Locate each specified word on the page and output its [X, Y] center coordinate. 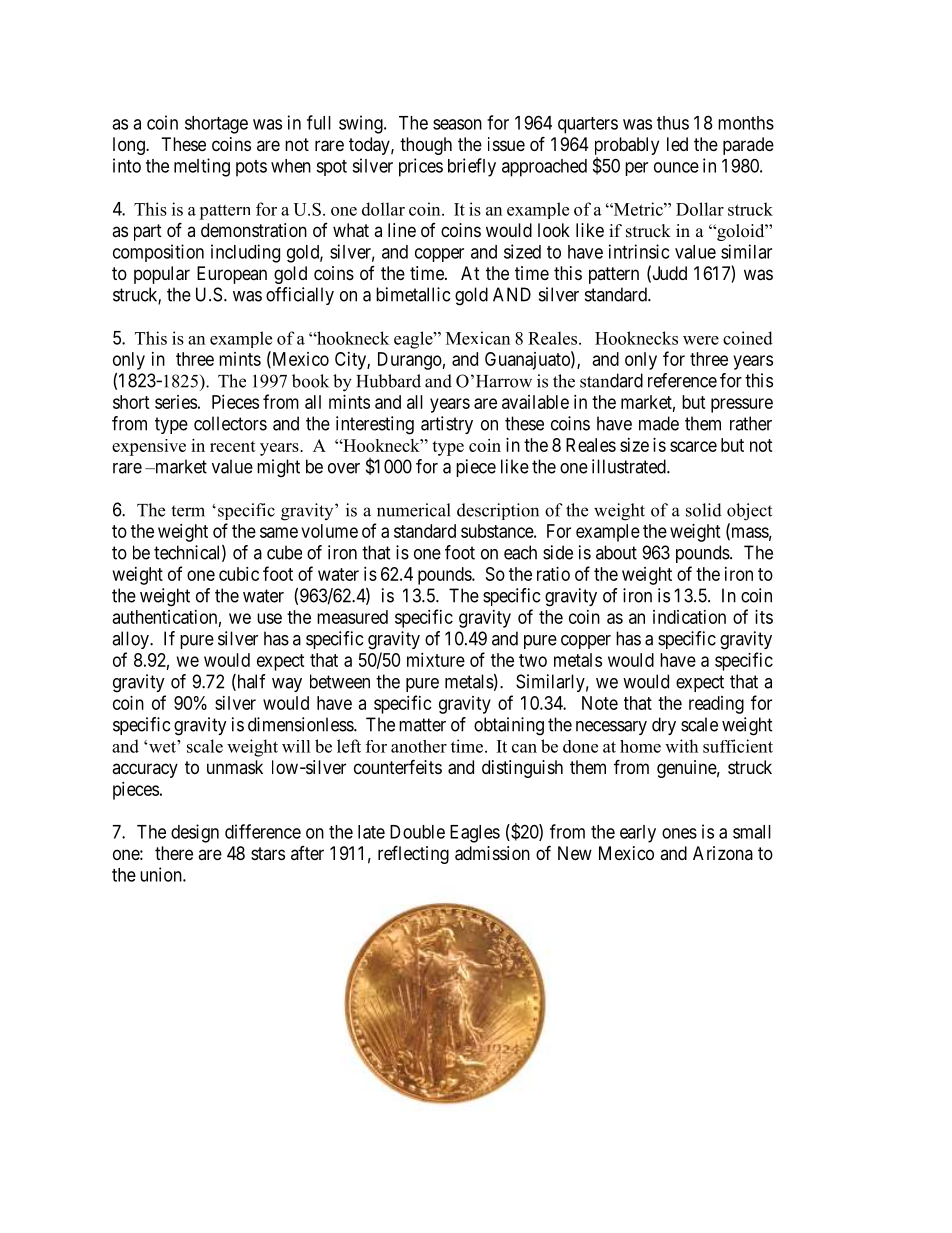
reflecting [413, 854]
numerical [414, 510]
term [188, 511]
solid [704, 510]
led [677, 144]
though [426, 146]
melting [202, 167]
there [174, 853]
